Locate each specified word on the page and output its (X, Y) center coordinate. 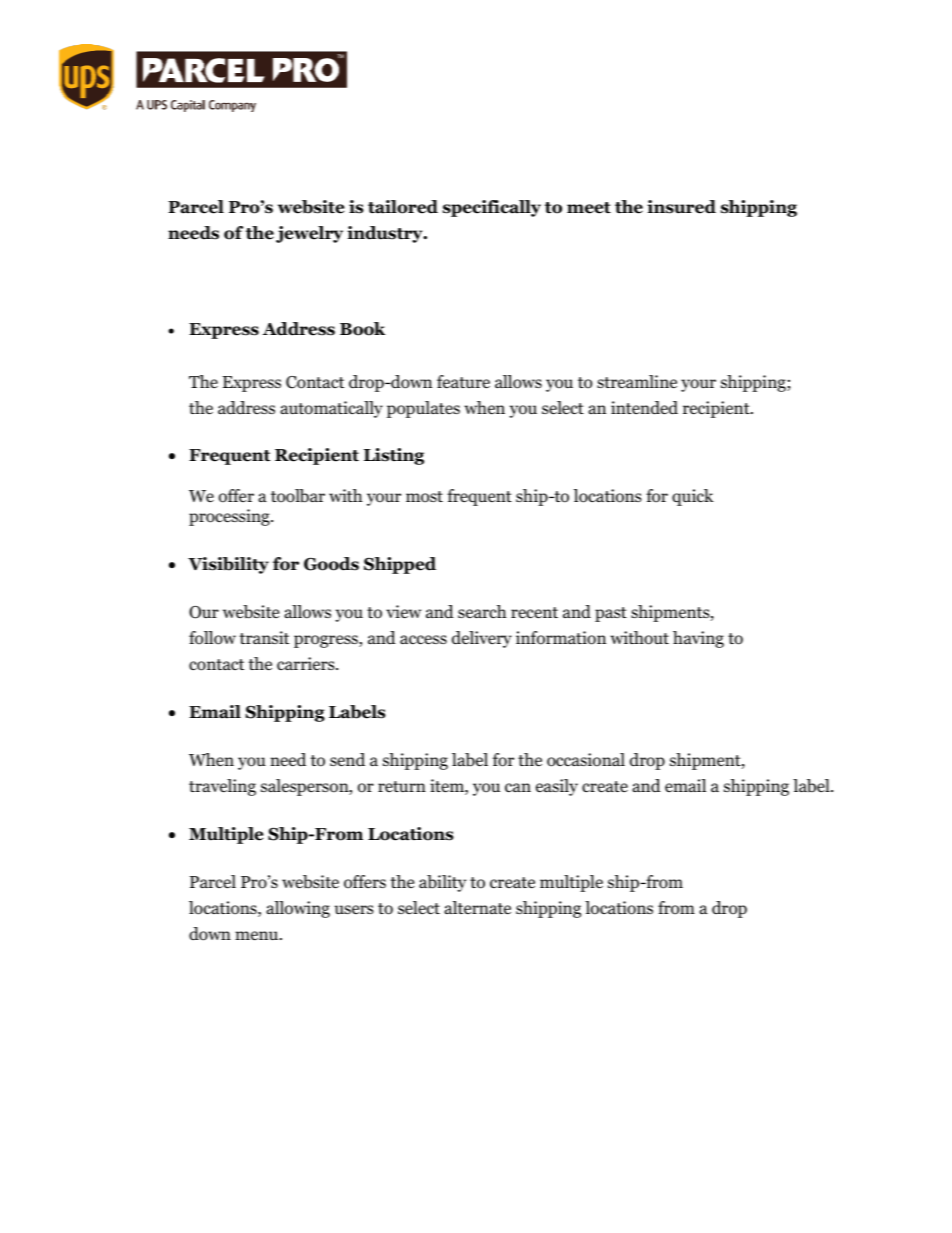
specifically (492, 208)
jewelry (309, 234)
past (611, 614)
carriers (307, 663)
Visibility (228, 565)
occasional (586, 760)
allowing (298, 909)
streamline (637, 381)
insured (681, 207)
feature (463, 382)
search (482, 611)
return (402, 786)
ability (442, 883)
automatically (331, 409)
